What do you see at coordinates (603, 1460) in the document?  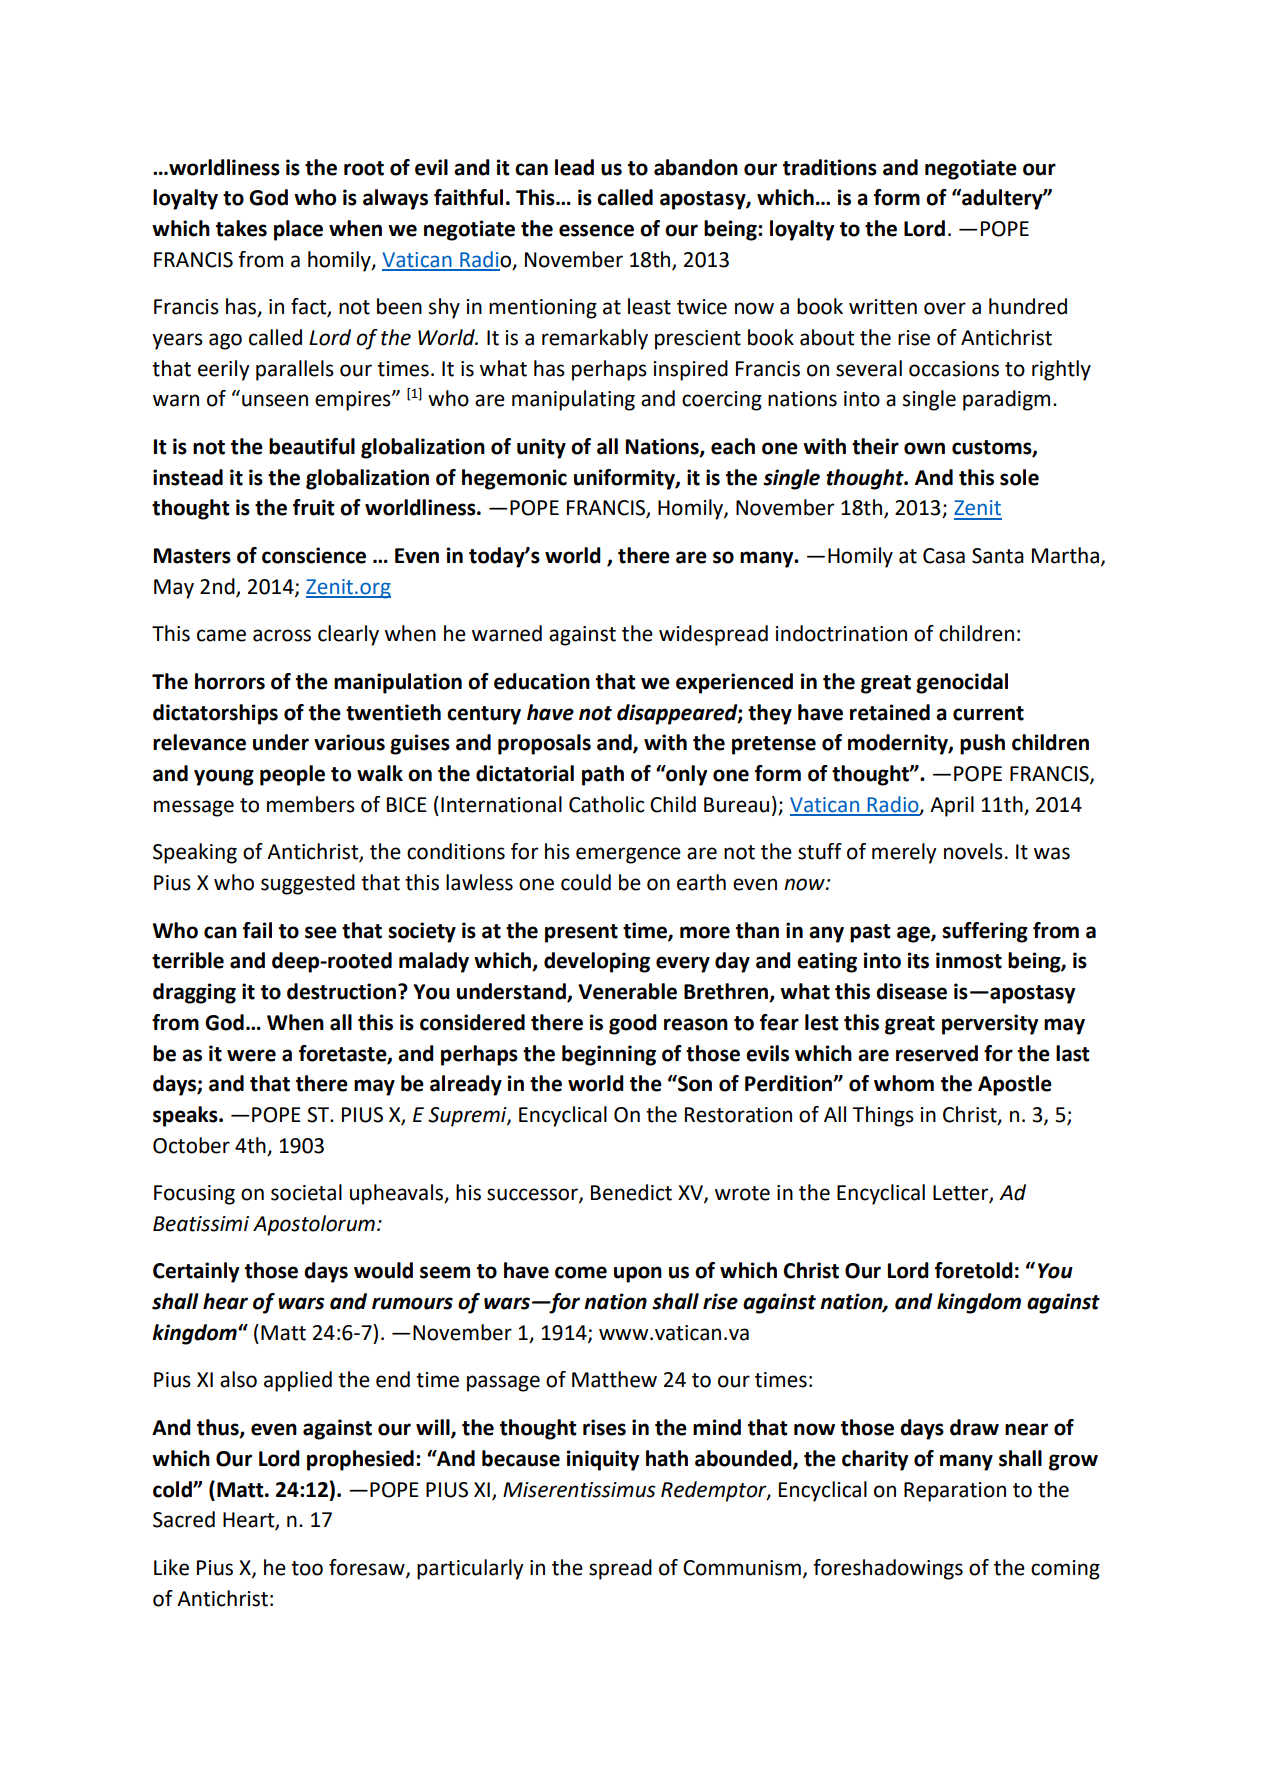 I see `iniquity` at bounding box center [603, 1460].
